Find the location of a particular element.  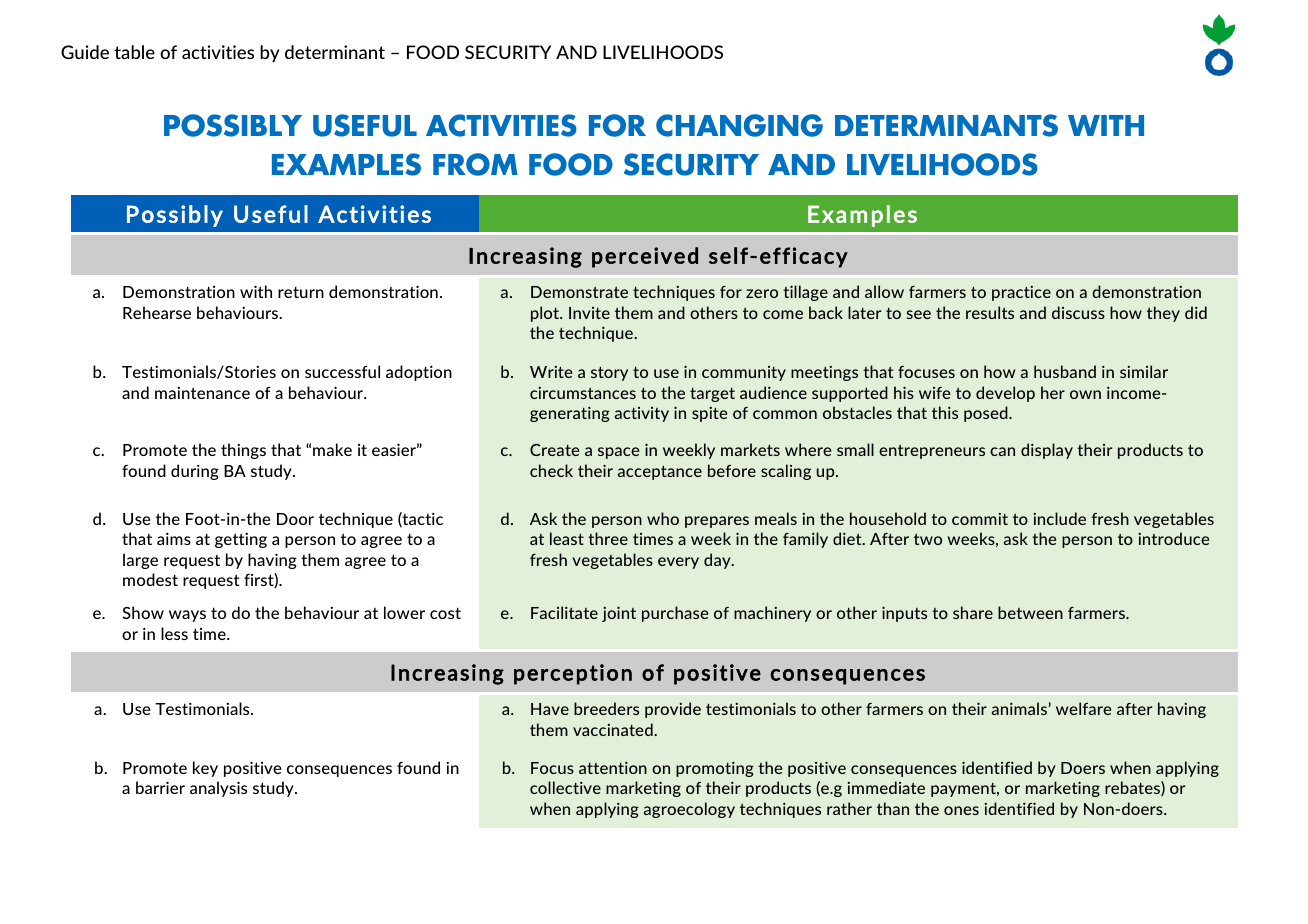

display is located at coordinates (1047, 451).
